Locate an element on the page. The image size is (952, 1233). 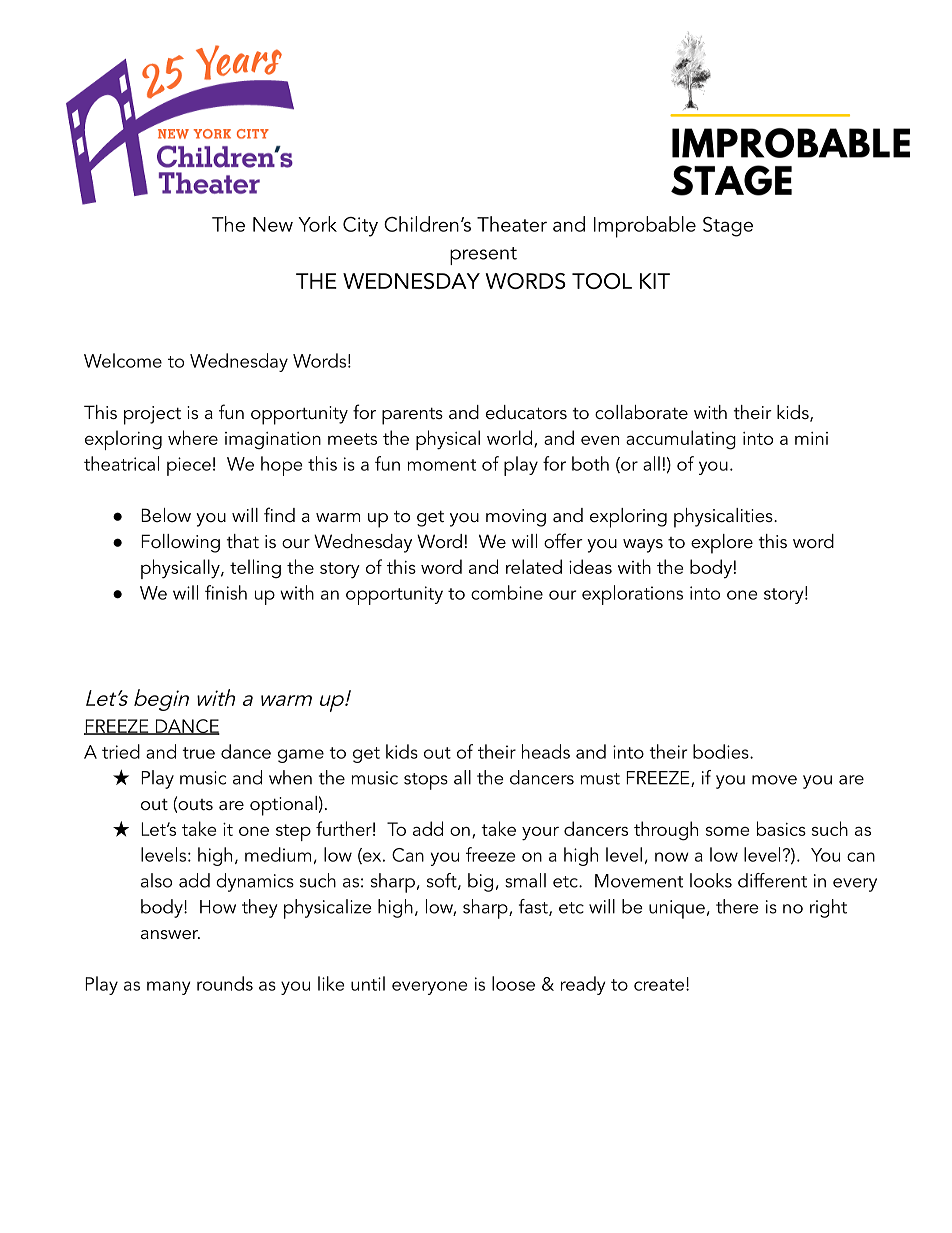
Stage is located at coordinates (728, 227).
